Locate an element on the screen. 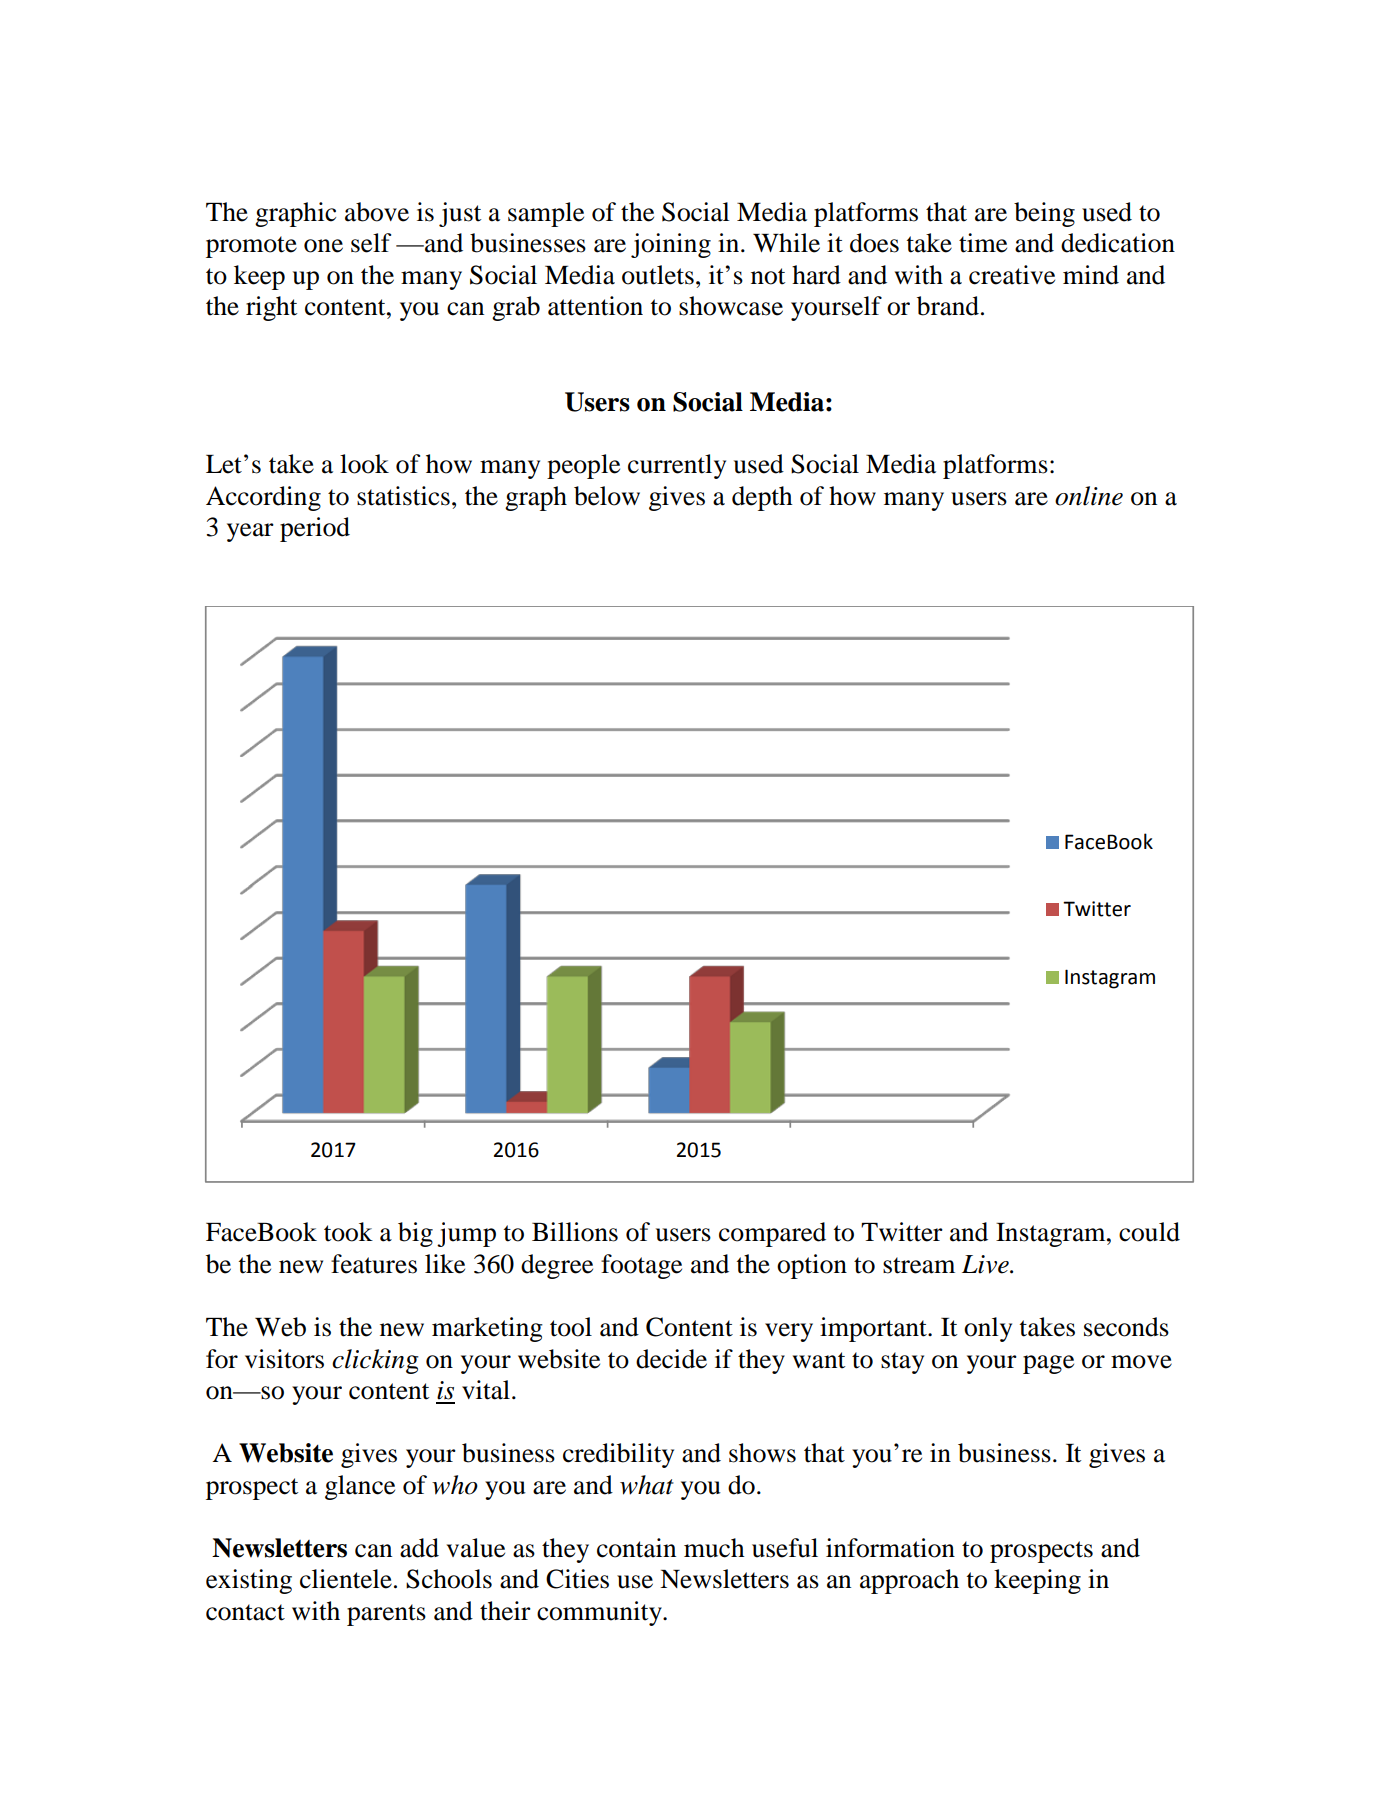  creative is located at coordinates (1012, 275).
